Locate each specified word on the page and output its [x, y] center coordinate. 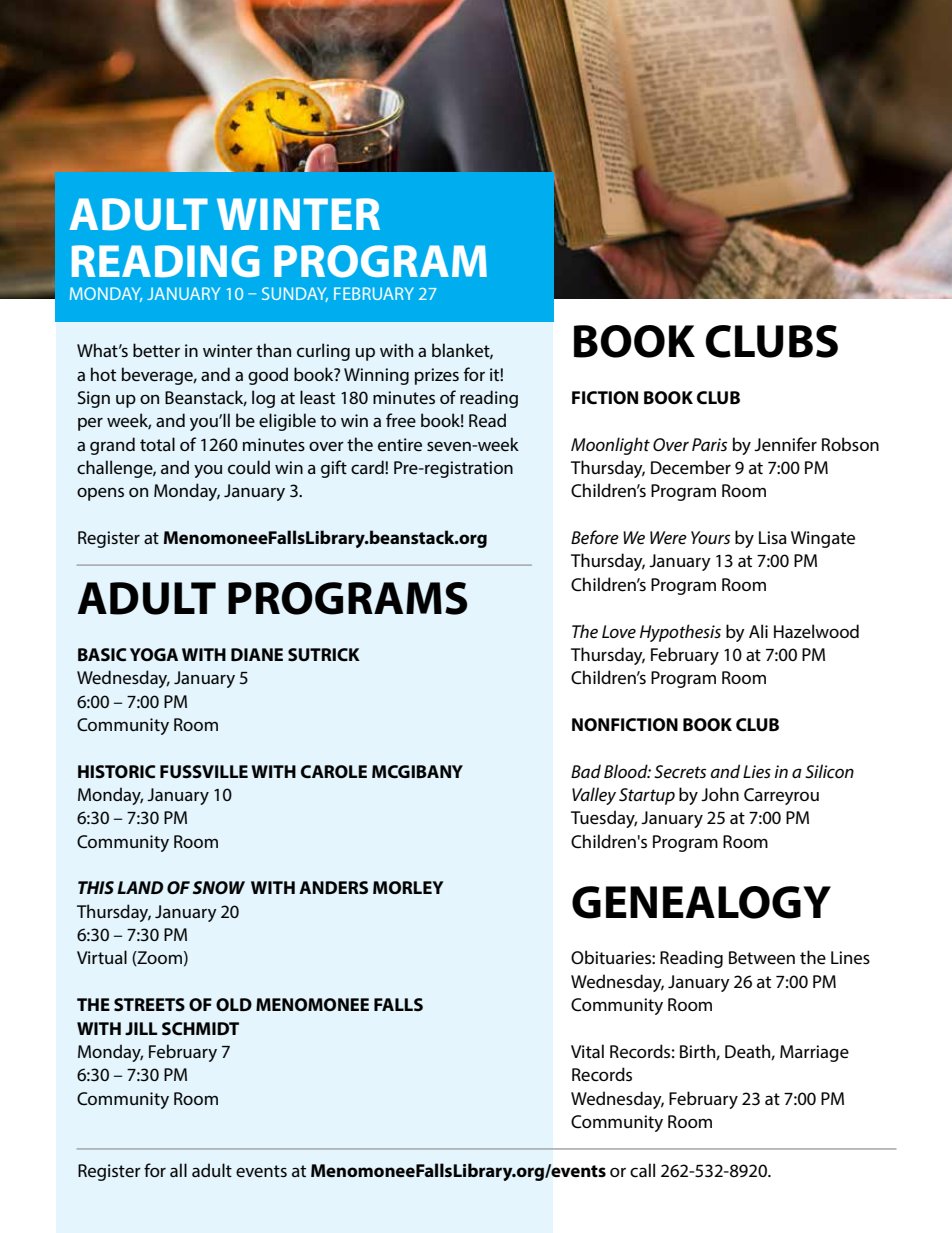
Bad [586, 771]
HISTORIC [117, 772]
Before [595, 537]
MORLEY [408, 887]
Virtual [102, 957]
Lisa [773, 538]
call [642, 1170]
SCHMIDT [200, 1029]
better [156, 350]
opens [100, 494]
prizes [437, 376]
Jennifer [785, 444]
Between [762, 958]
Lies [757, 772]
